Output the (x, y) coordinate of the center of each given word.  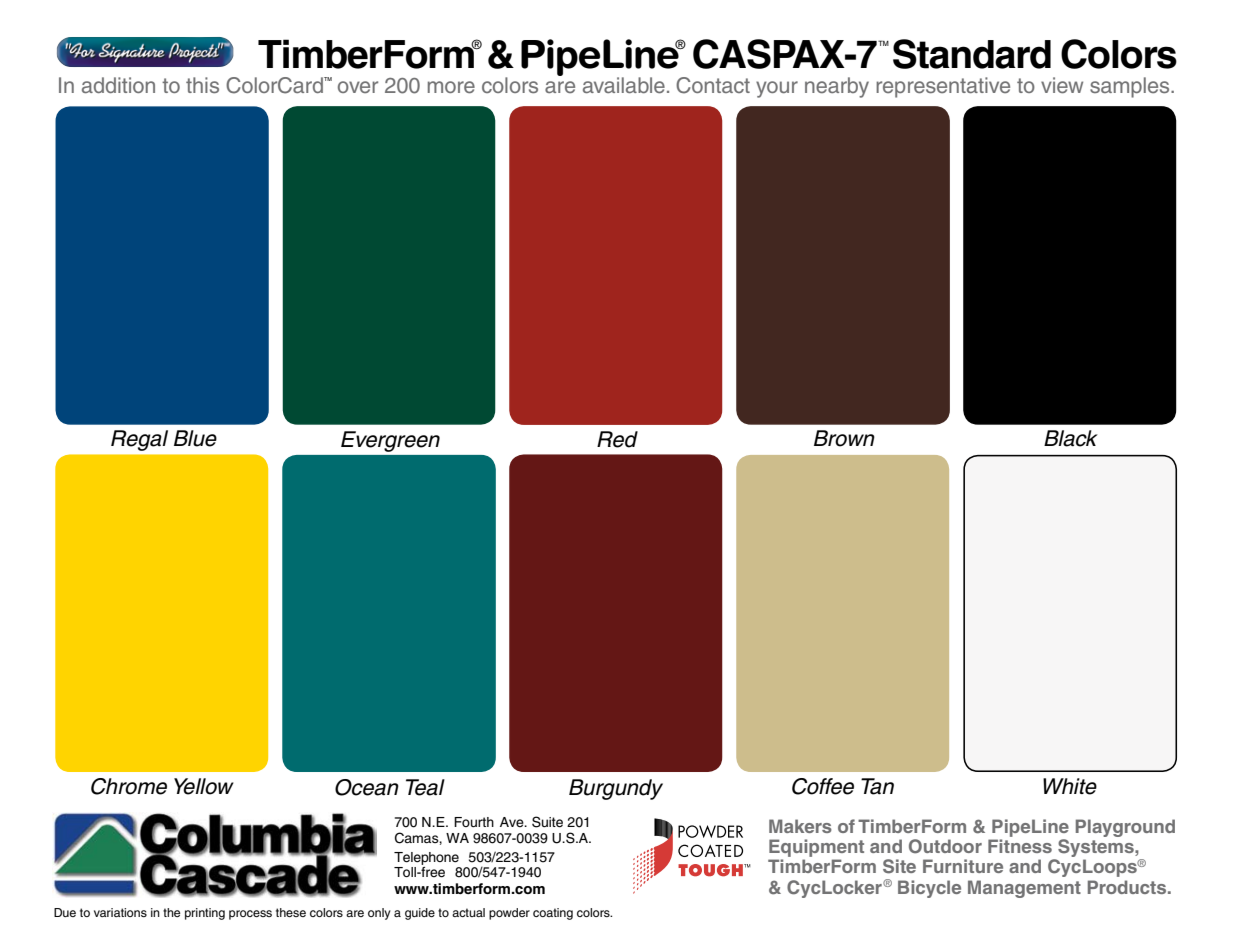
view (1062, 85)
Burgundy (616, 789)
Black (1071, 438)
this (202, 85)
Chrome (129, 786)
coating (553, 914)
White (1070, 786)
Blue (195, 438)
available (624, 85)
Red (617, 439)
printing (205, 914)
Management (1024, 889)
